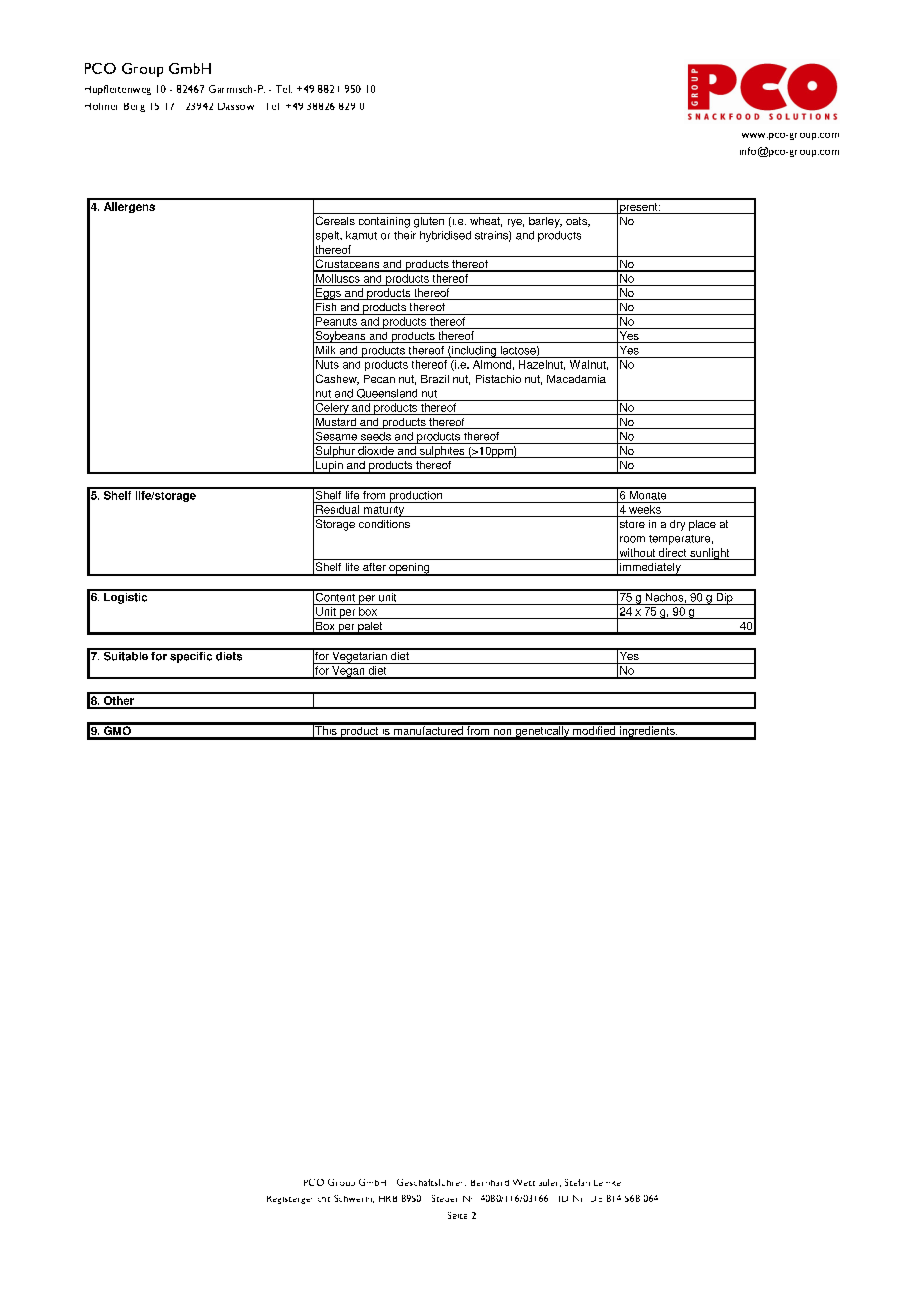  Describe the element at coordinates (498, 379) in the page. I see `Pistachio` at that location.
